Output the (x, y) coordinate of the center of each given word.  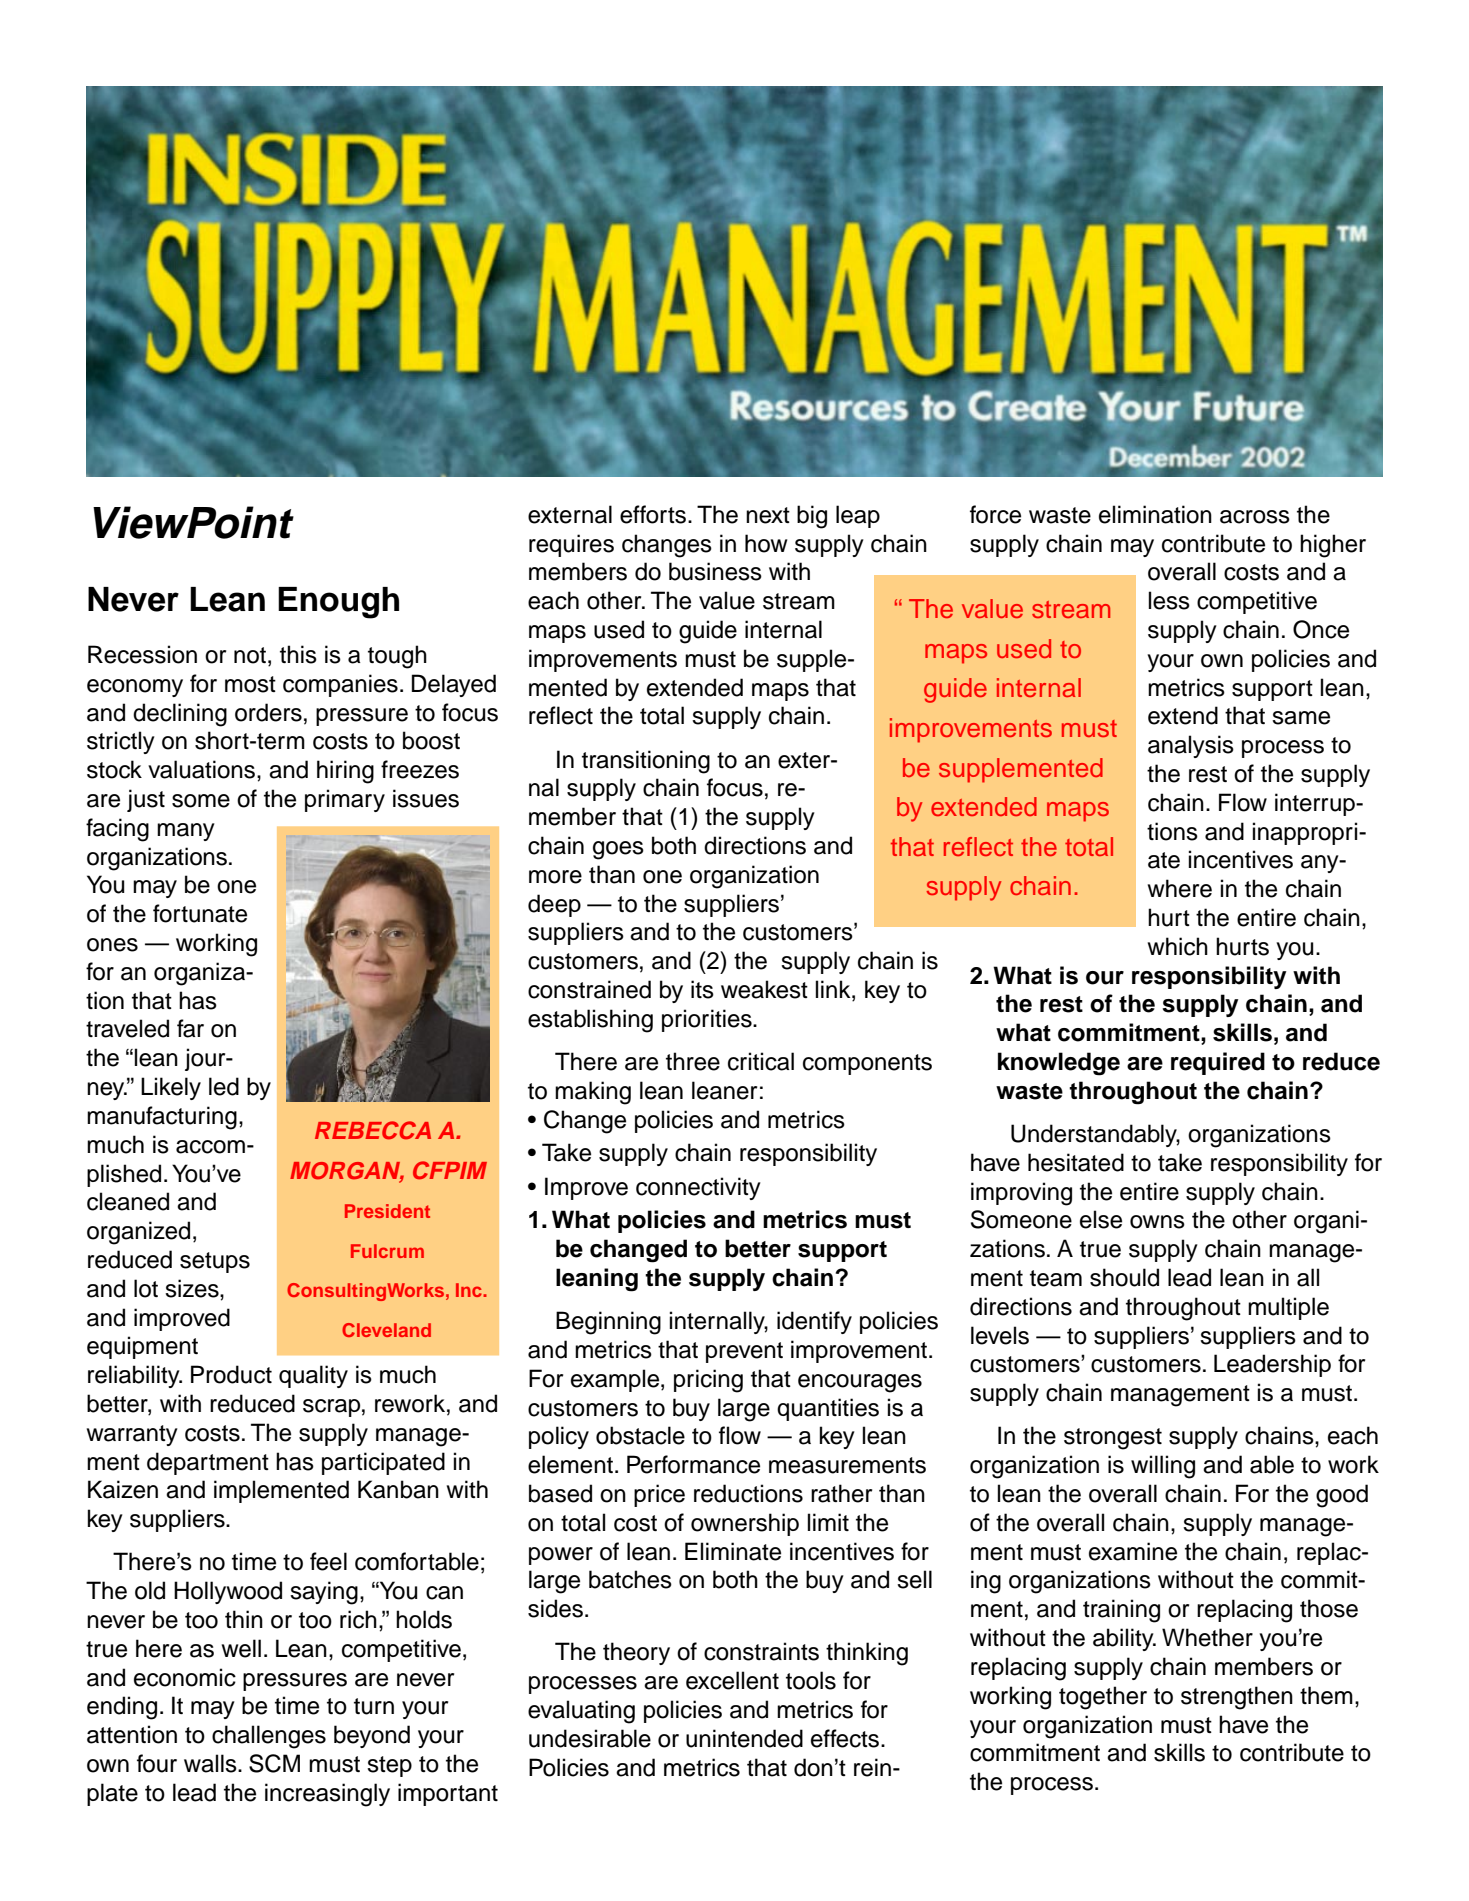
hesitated (1076, 1162)
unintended (744, 1738)
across (1255, 517)
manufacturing (162, 1118)
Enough (338, 603)
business (715, 571)
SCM (274, 1763)
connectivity (698, 1188)
